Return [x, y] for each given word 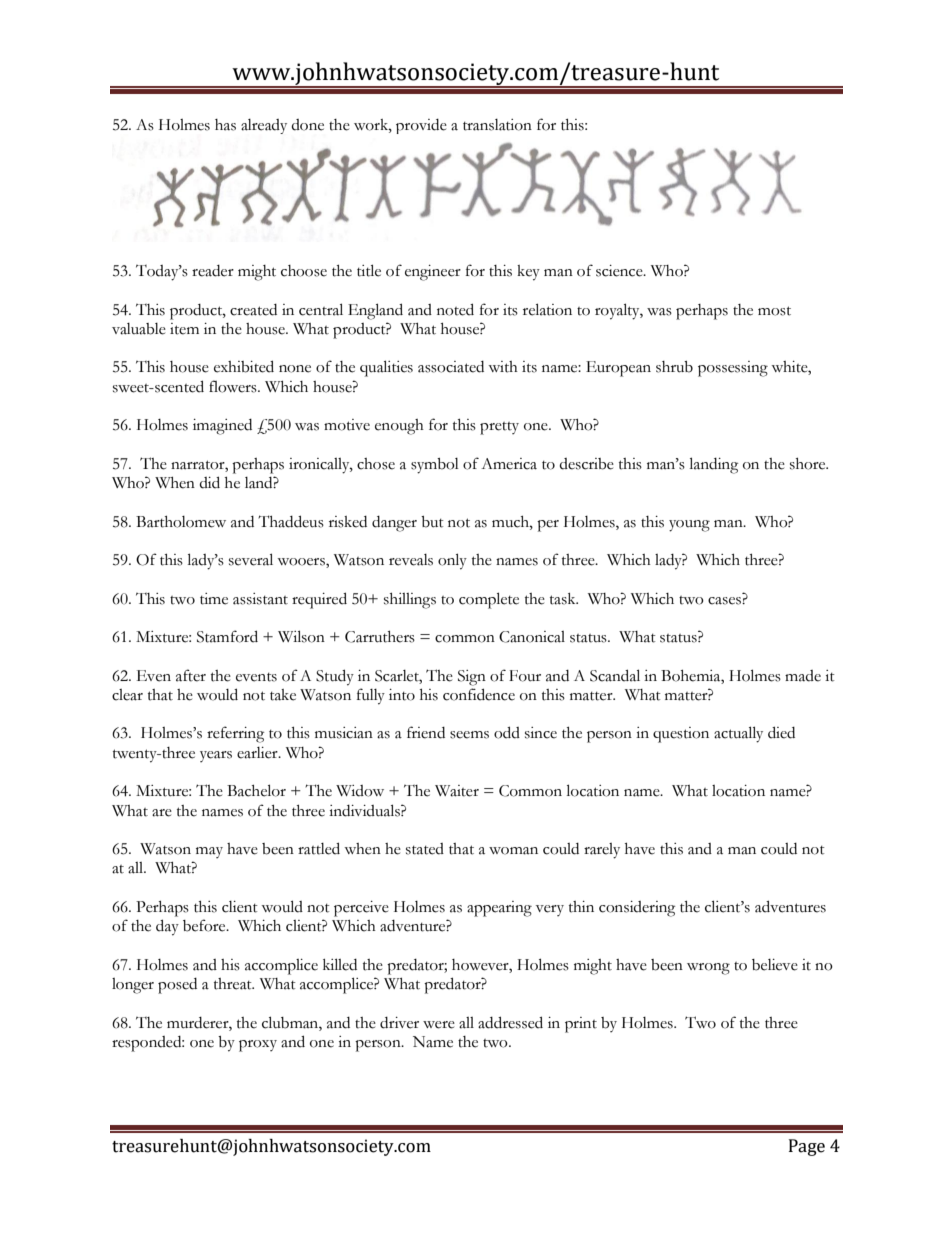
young [689, 526]
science [620, 271]
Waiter [457, 791]
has [225, 125]
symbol [435, 466]
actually [738, 734]
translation [497, 125]
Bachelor [256, 790]
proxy [258, 1046]
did [209, 482]
